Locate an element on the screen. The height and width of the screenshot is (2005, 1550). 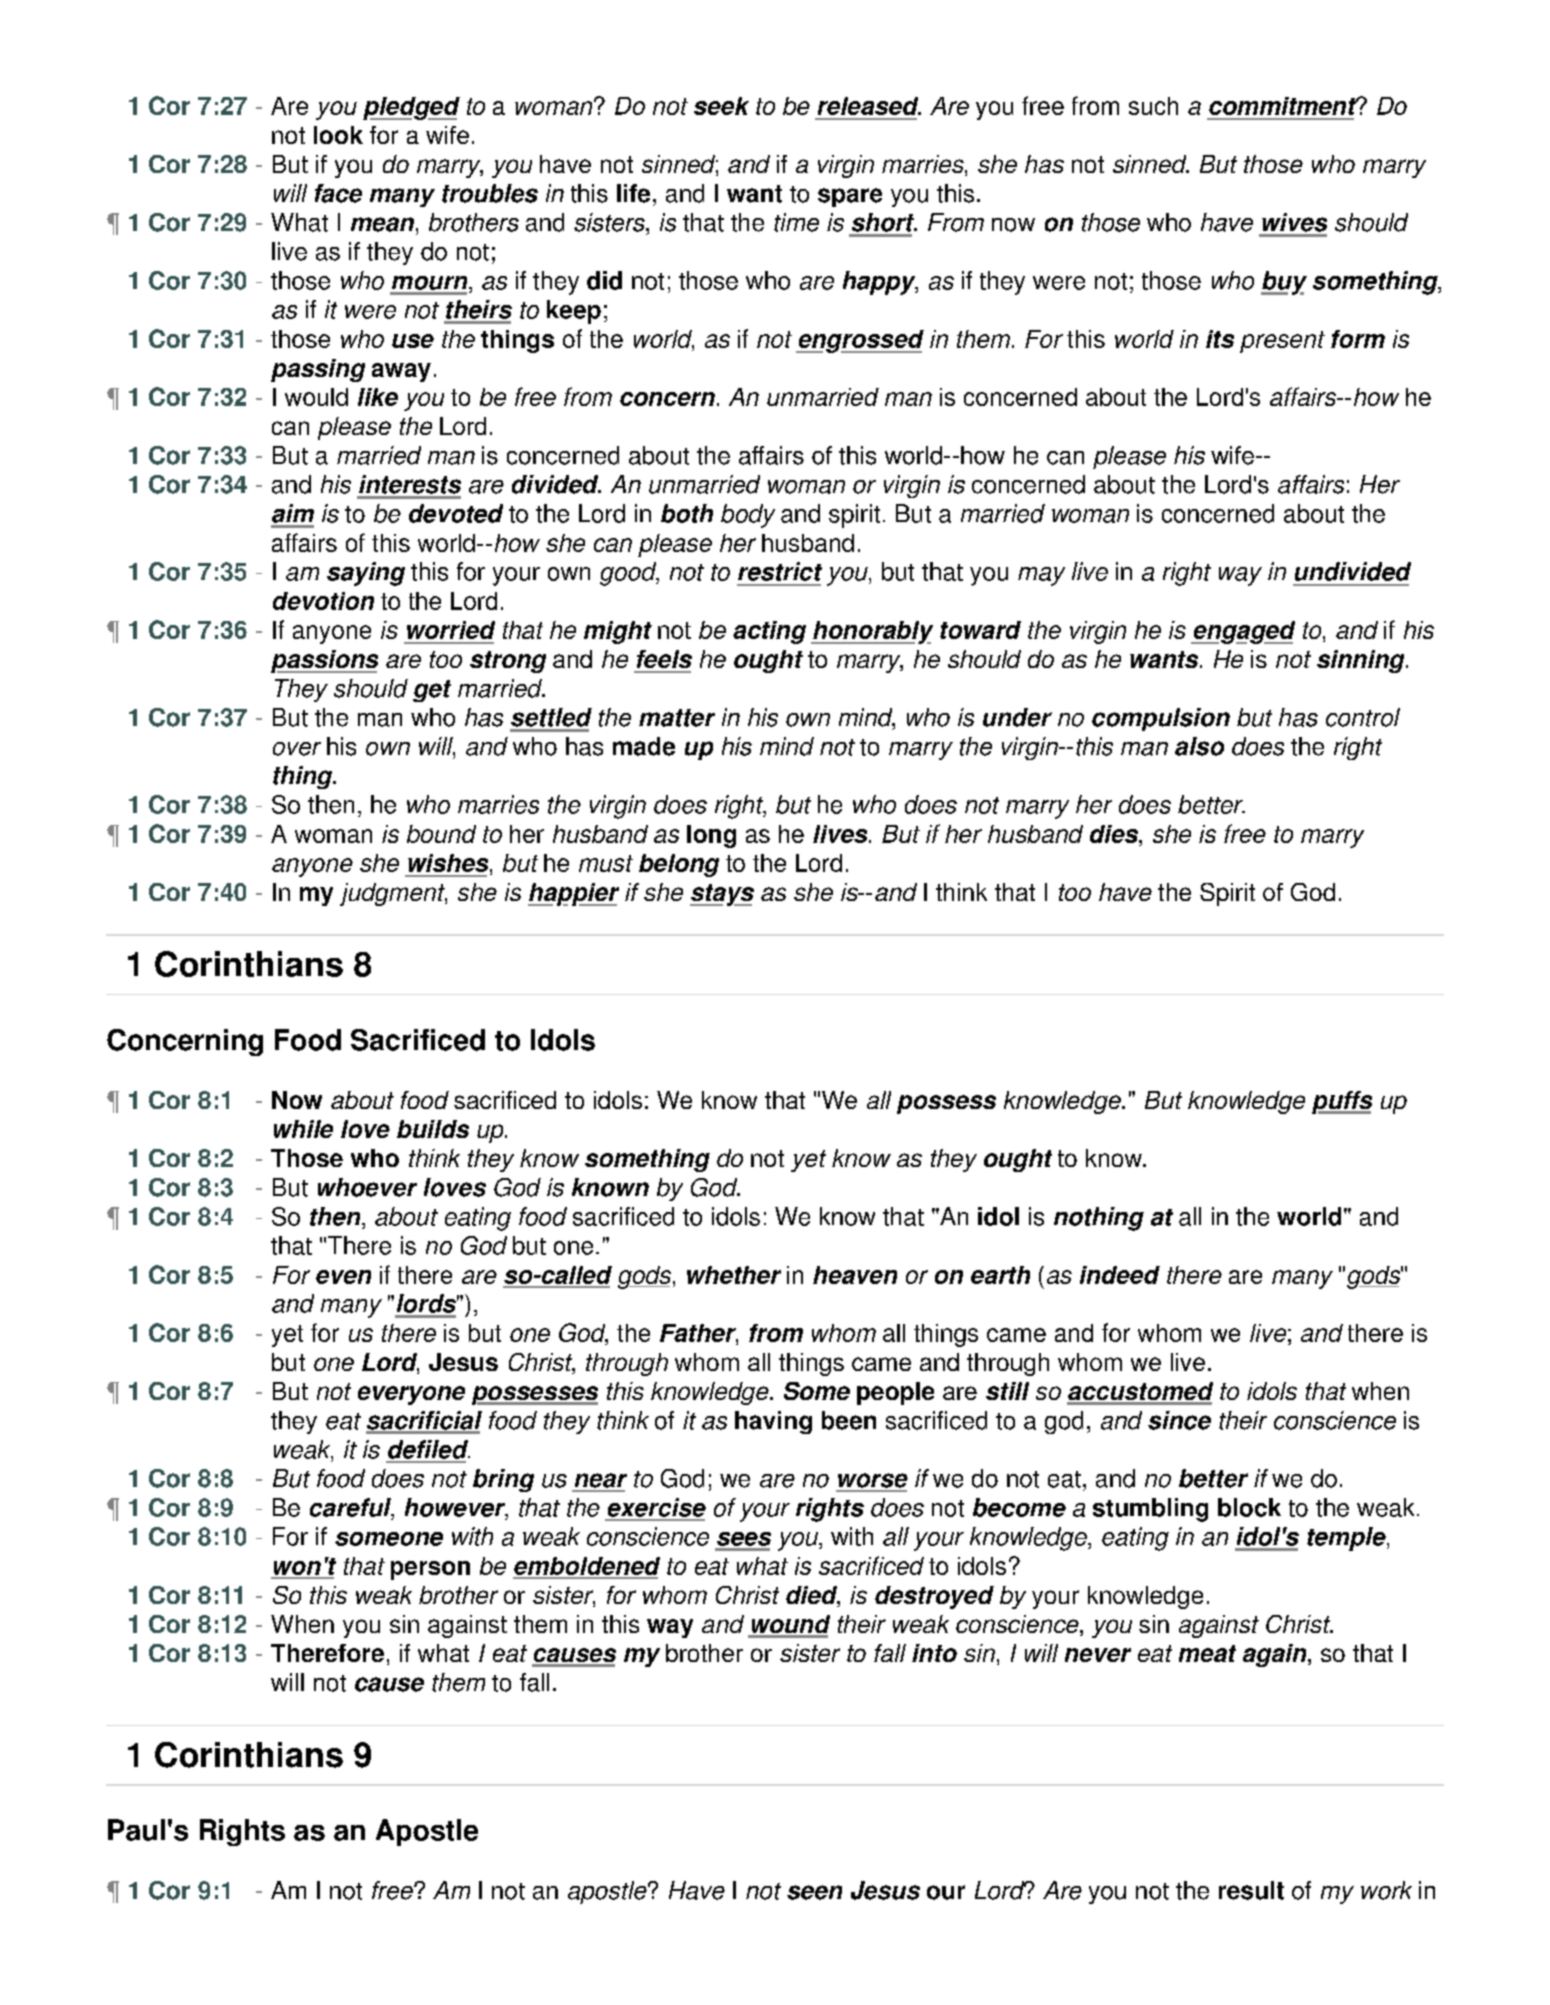
such is located at coordinates (1153, 106).
